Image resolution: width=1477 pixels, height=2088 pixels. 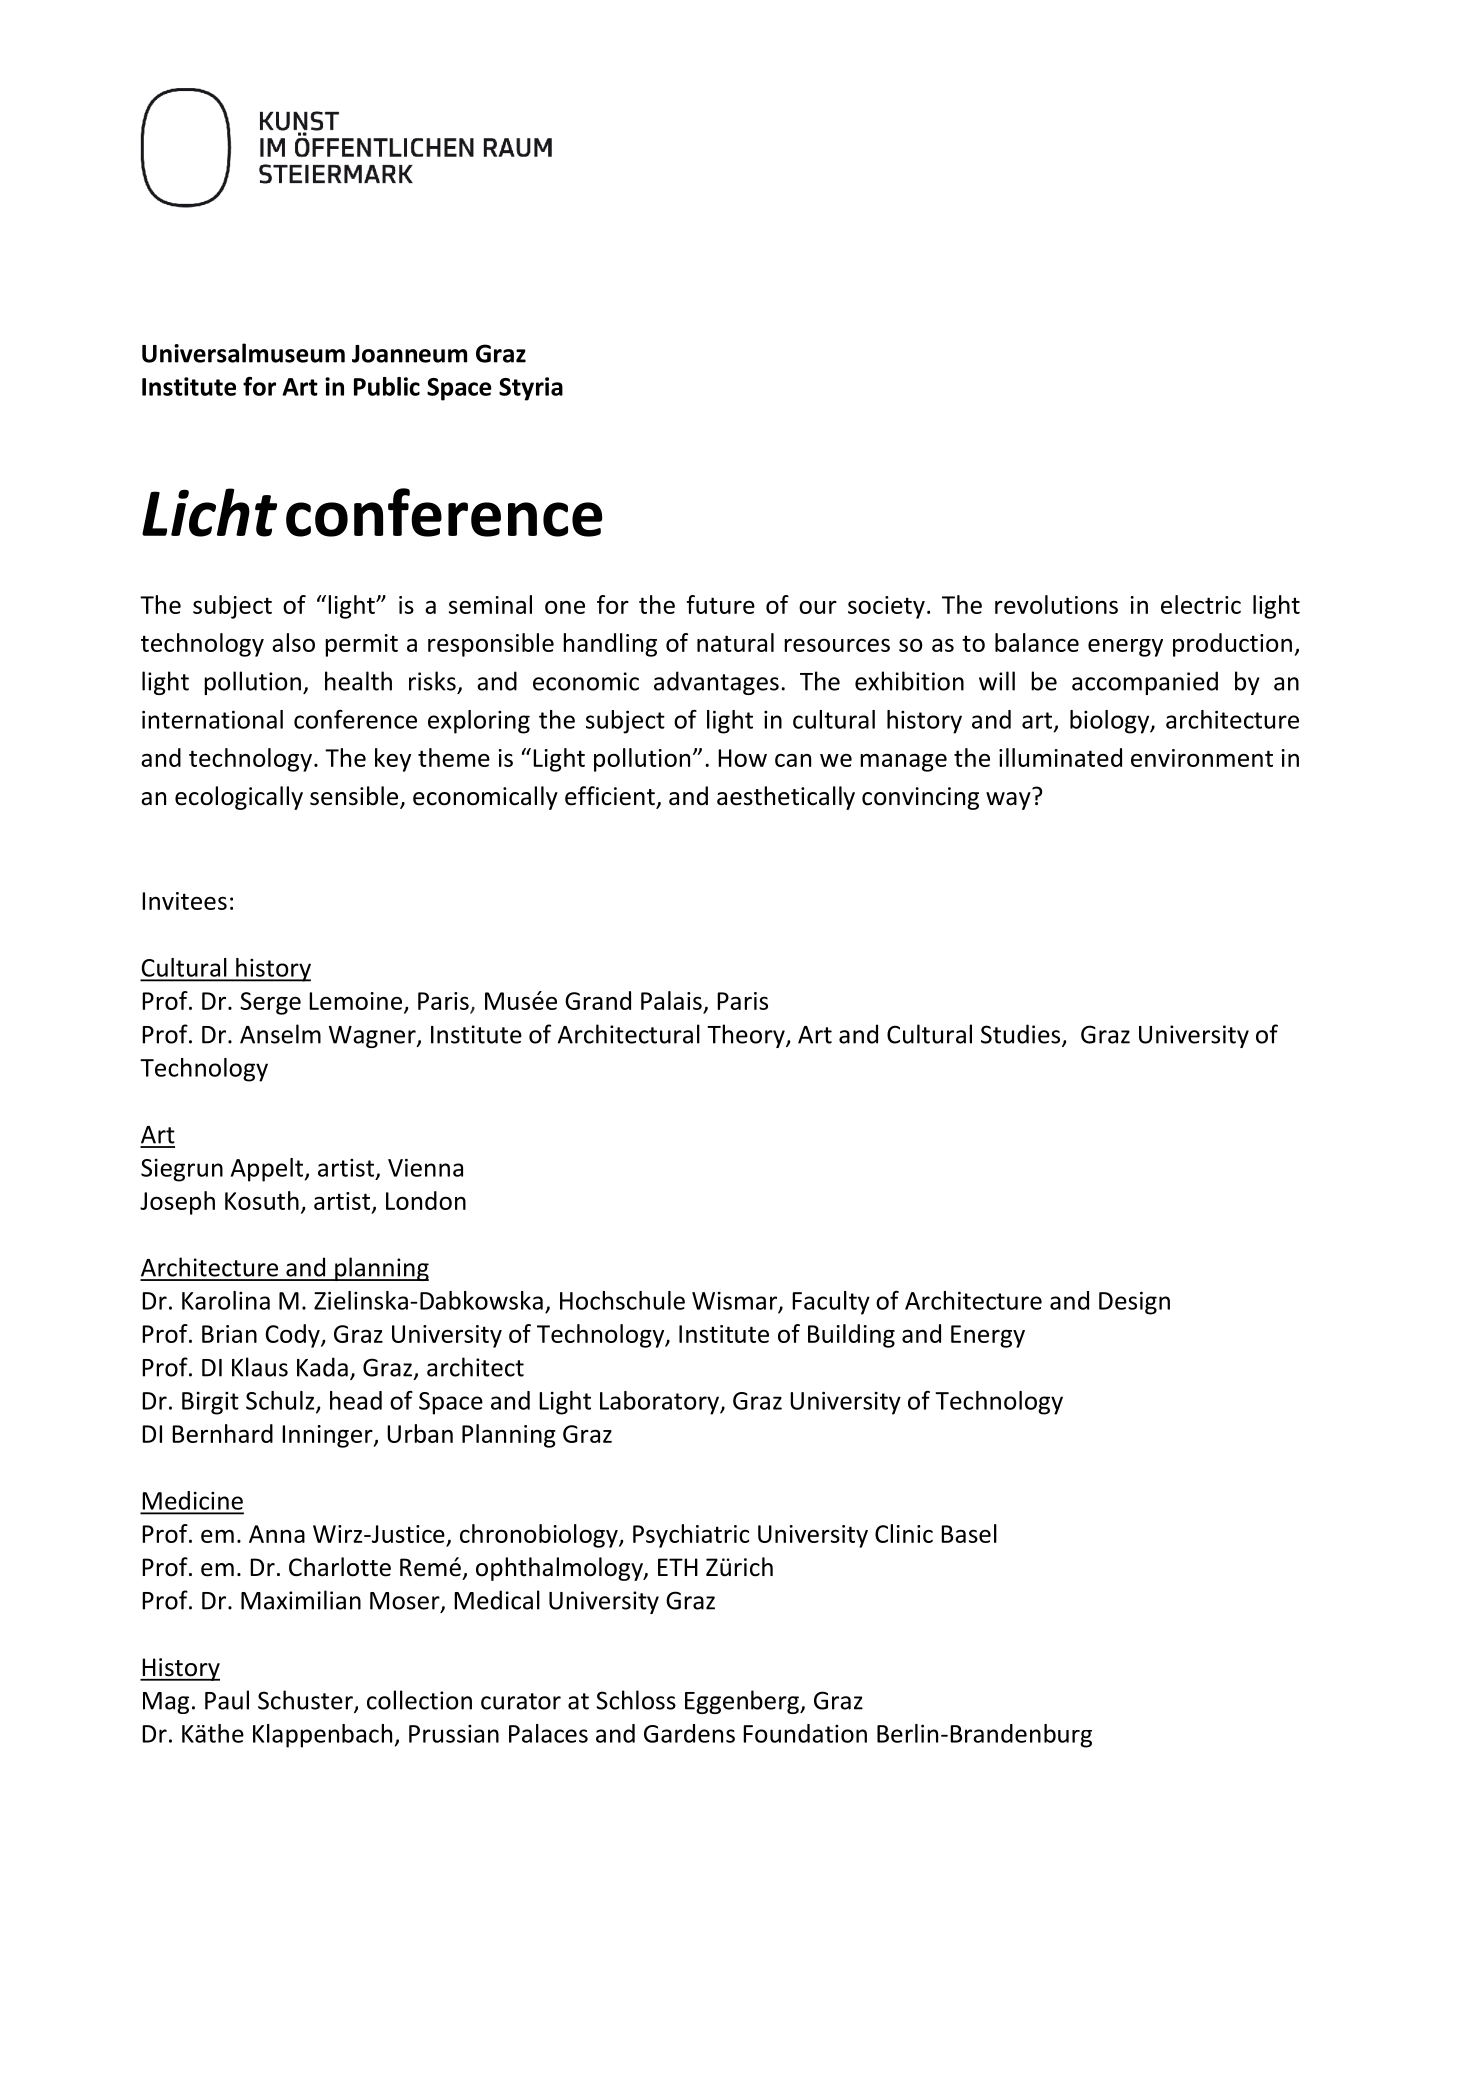 I want to click on international, so click(x=212, y=719).
